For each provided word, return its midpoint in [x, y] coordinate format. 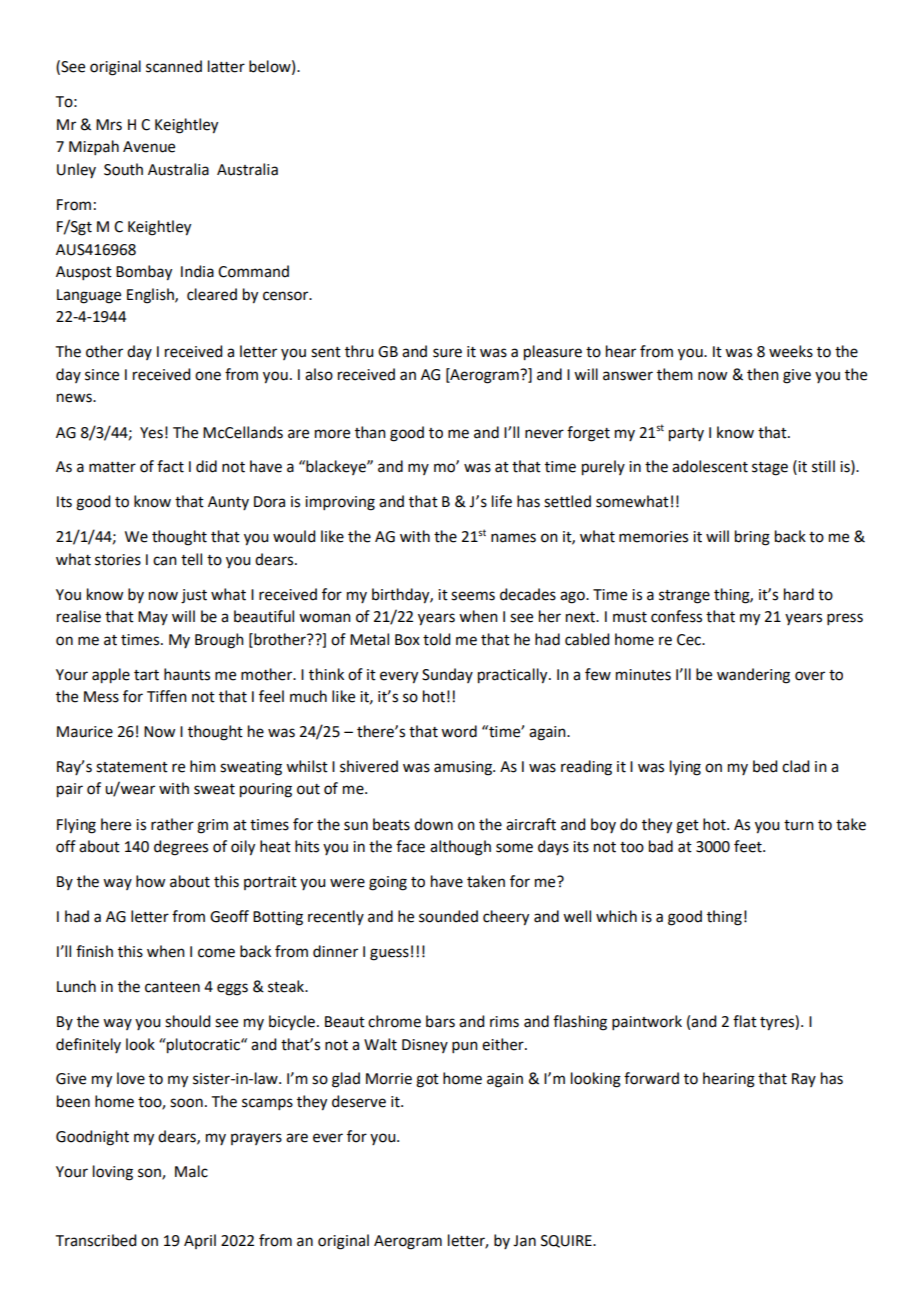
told [436, 639]
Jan [524, 1241]
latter [226, 66]
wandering [753, 676]
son [150, 1173]
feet [749, 846]
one [208, 376]
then [763, 374]
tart [146, 675]
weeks [791, 351]
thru [359, 351]
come [216, 953]
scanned [174, 66]
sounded [448, 916]
